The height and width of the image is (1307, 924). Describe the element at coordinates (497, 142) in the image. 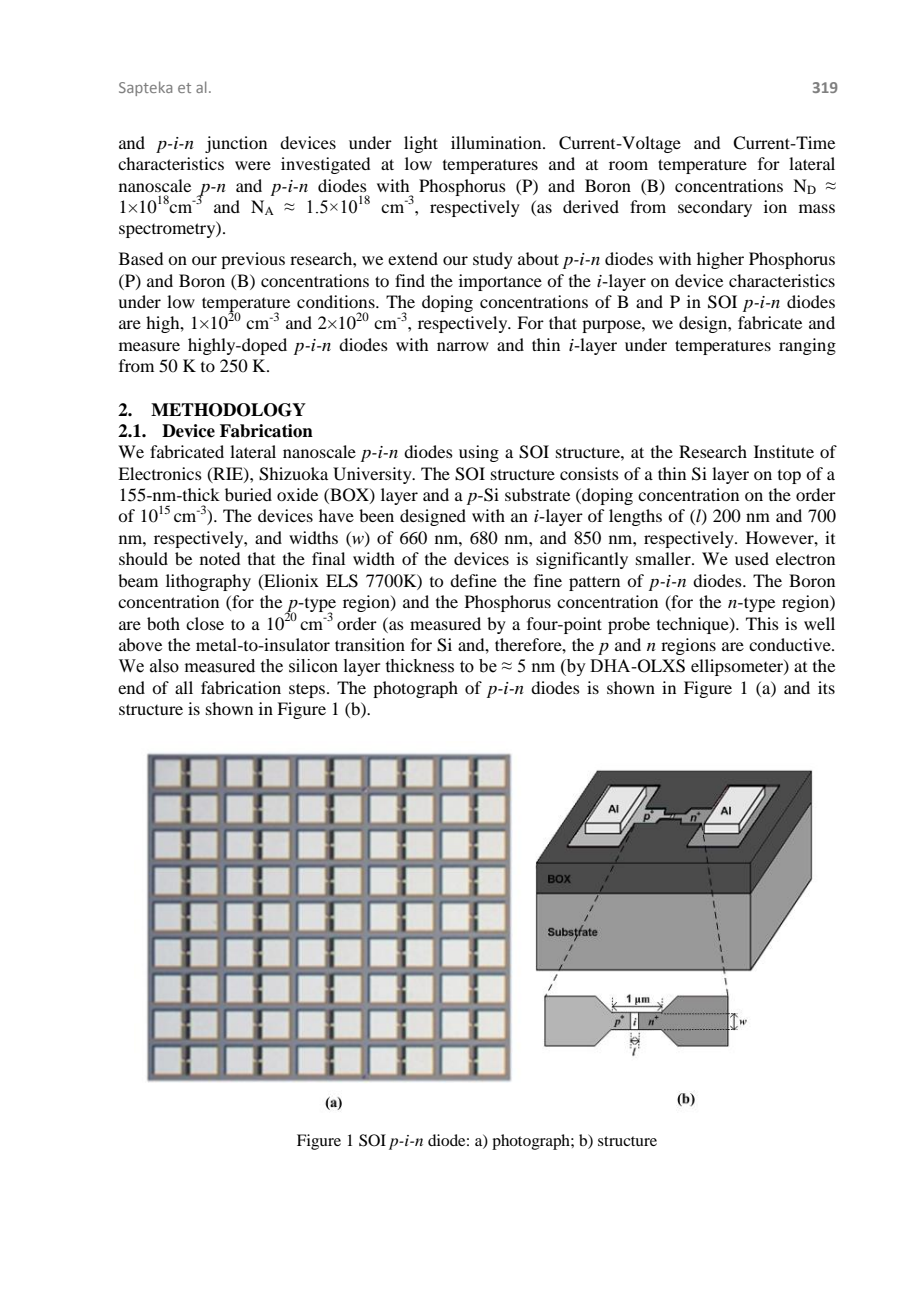

I see `illumination` at that location.
